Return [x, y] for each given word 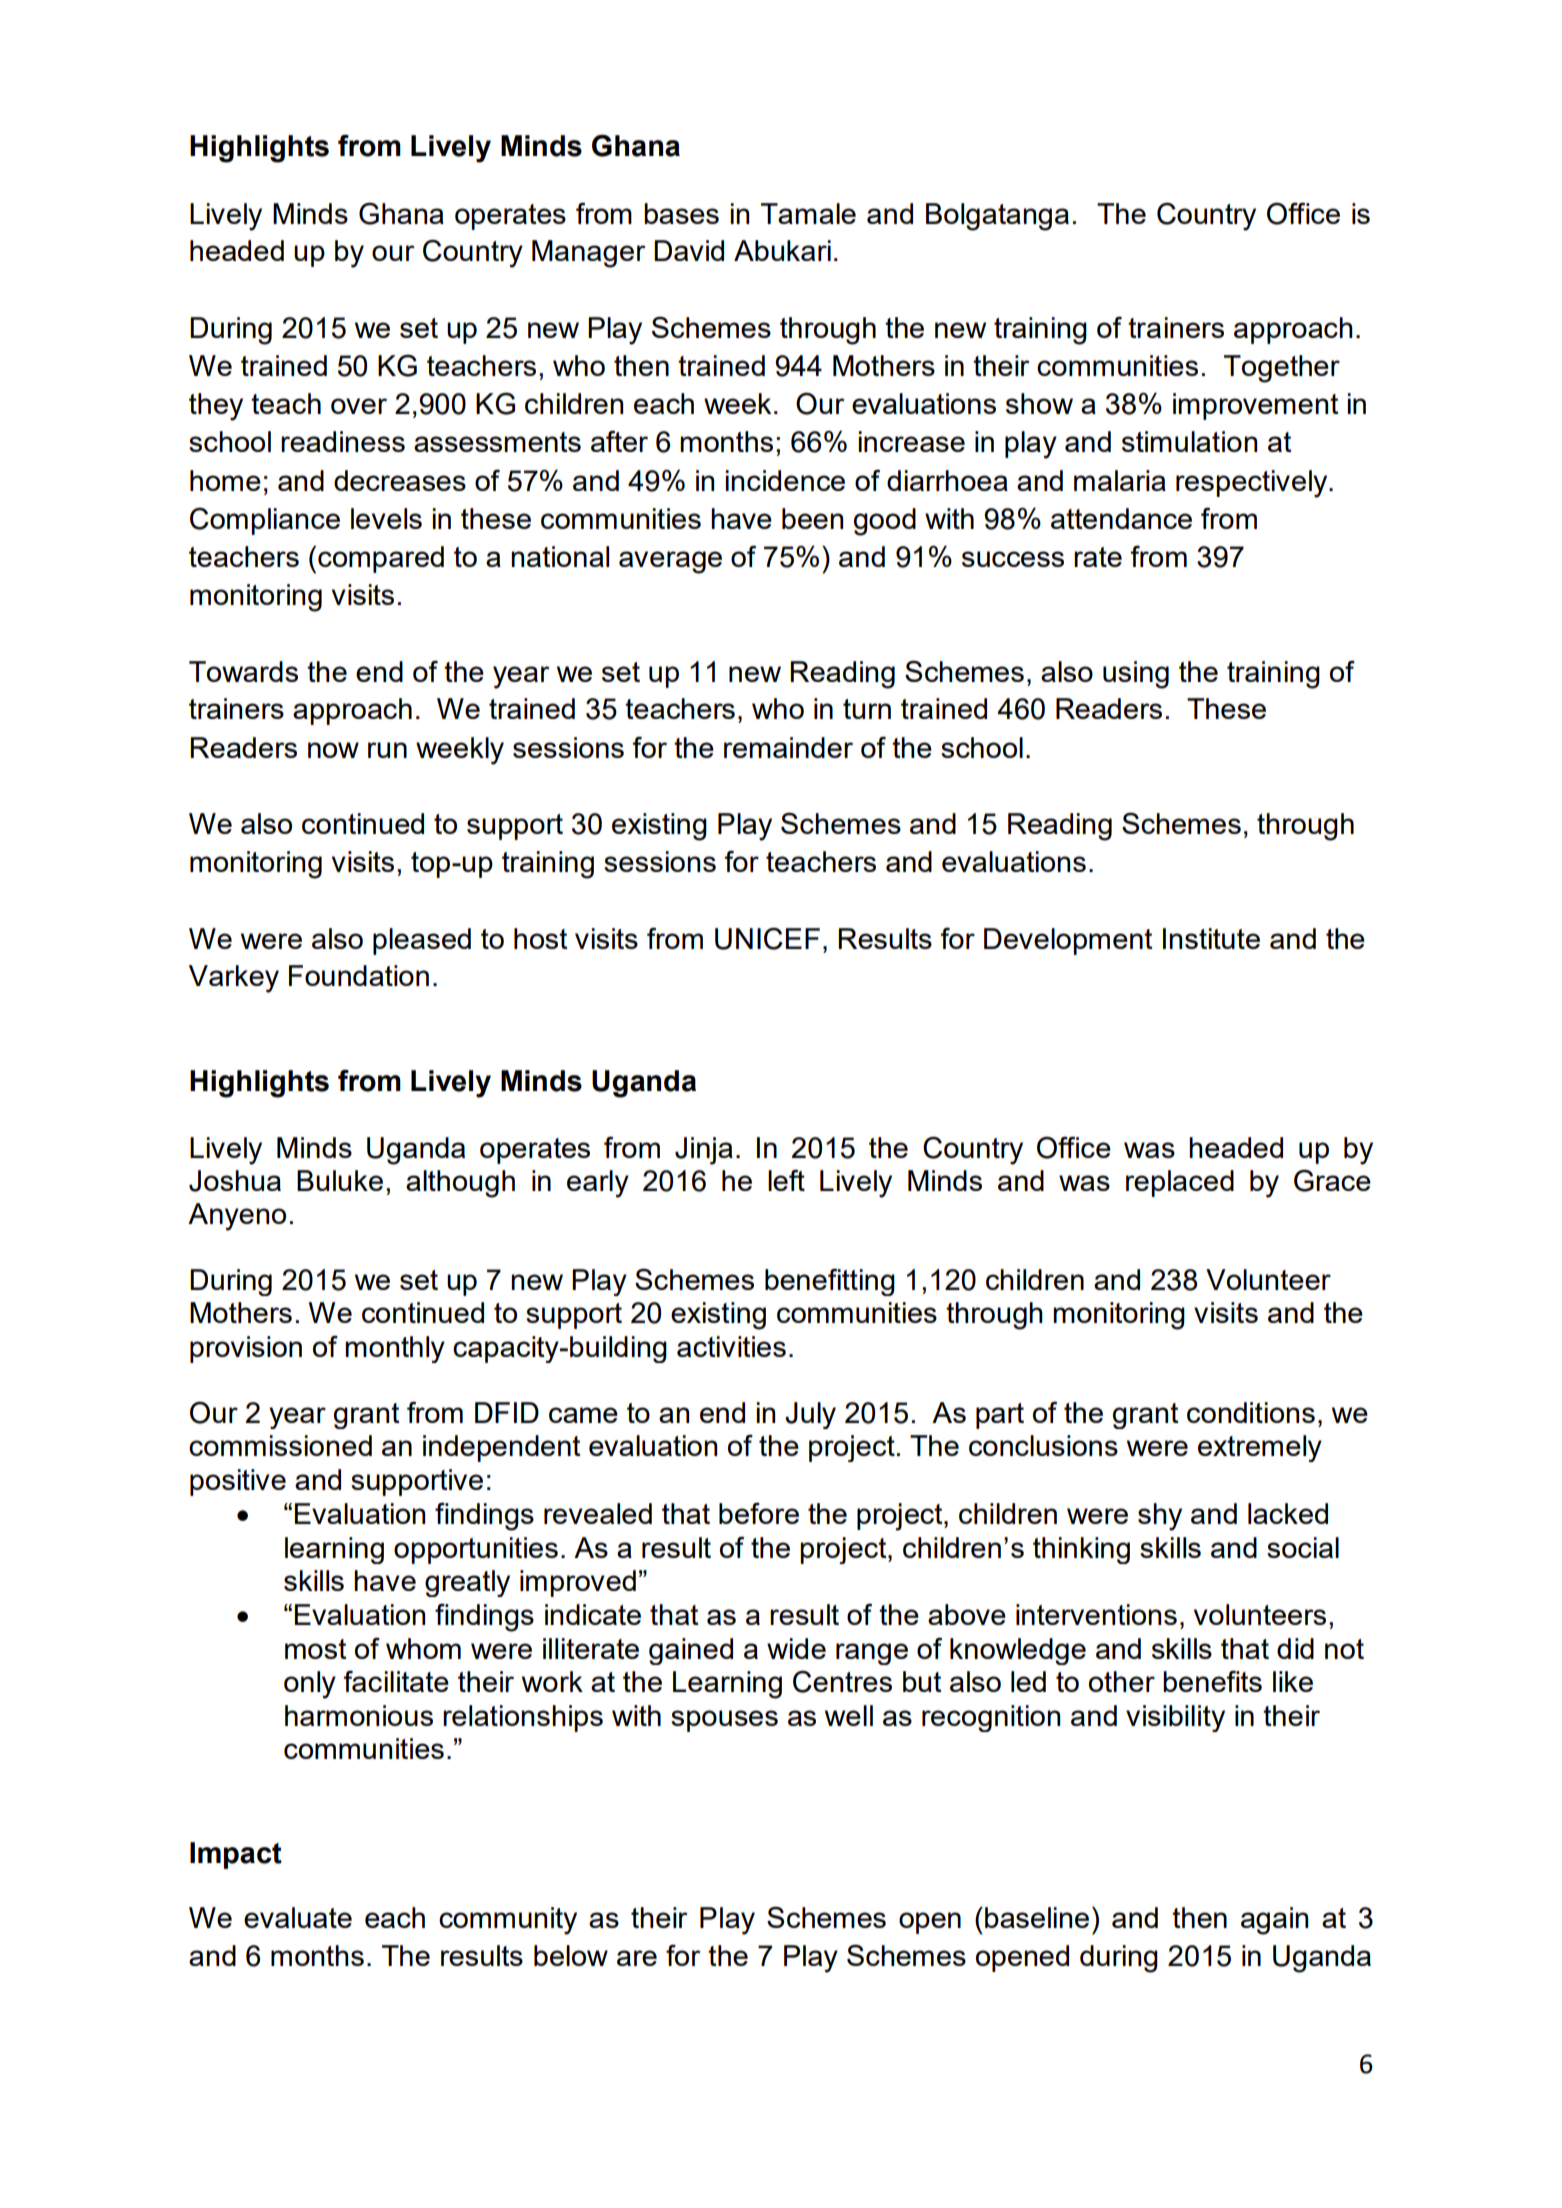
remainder [788, 747]
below [571, 1955]
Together [1282, 369]
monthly [395, 1349]
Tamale [808, 213]
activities [731, 1346]
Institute [1211, 938]
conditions [1251, 1412]
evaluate [298, 1917]
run [387, 750]
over [359, 406]
